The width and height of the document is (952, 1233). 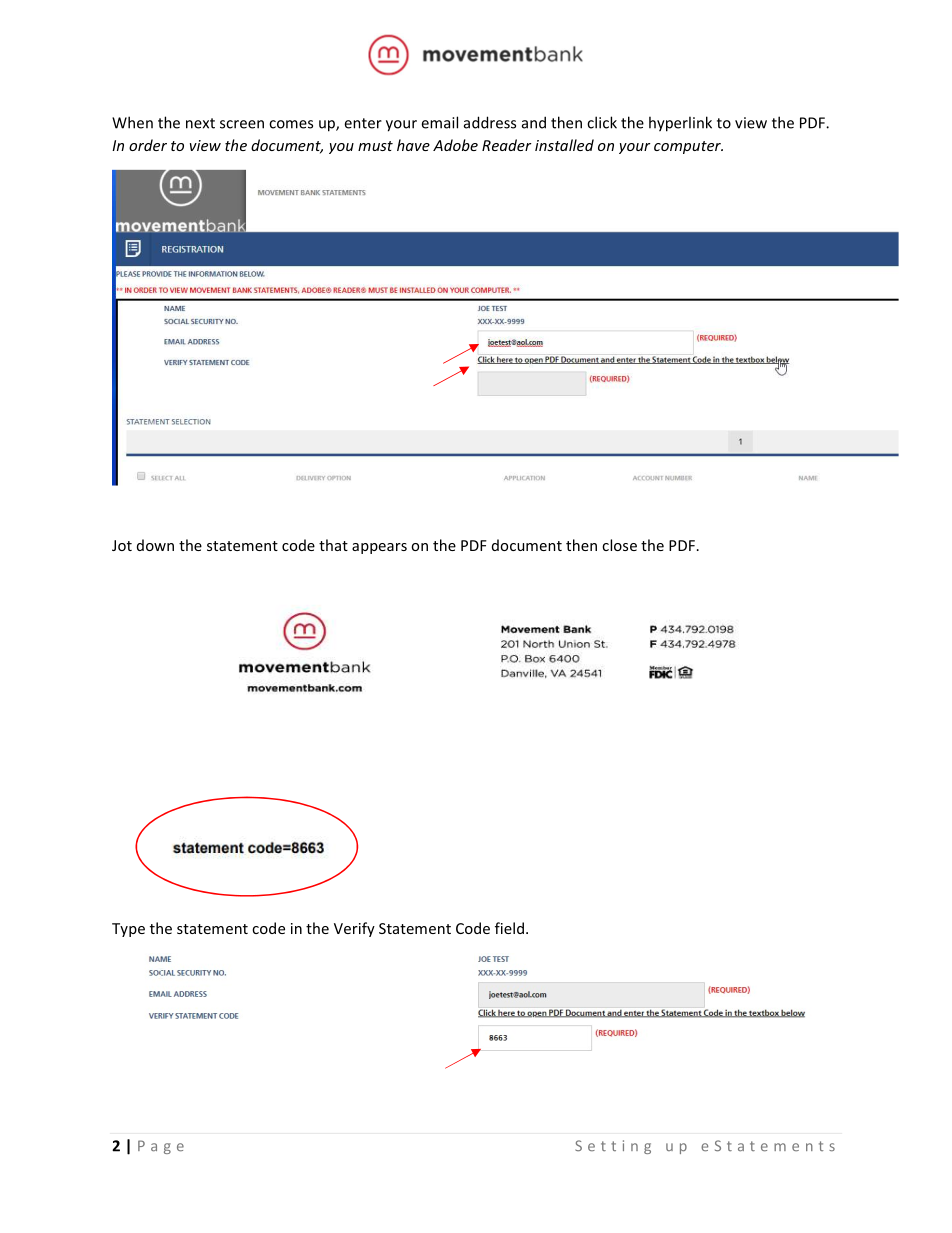 What do you see at coordinates (619, 545) in the document?
I see `close` at bounding box center [619, 545].
